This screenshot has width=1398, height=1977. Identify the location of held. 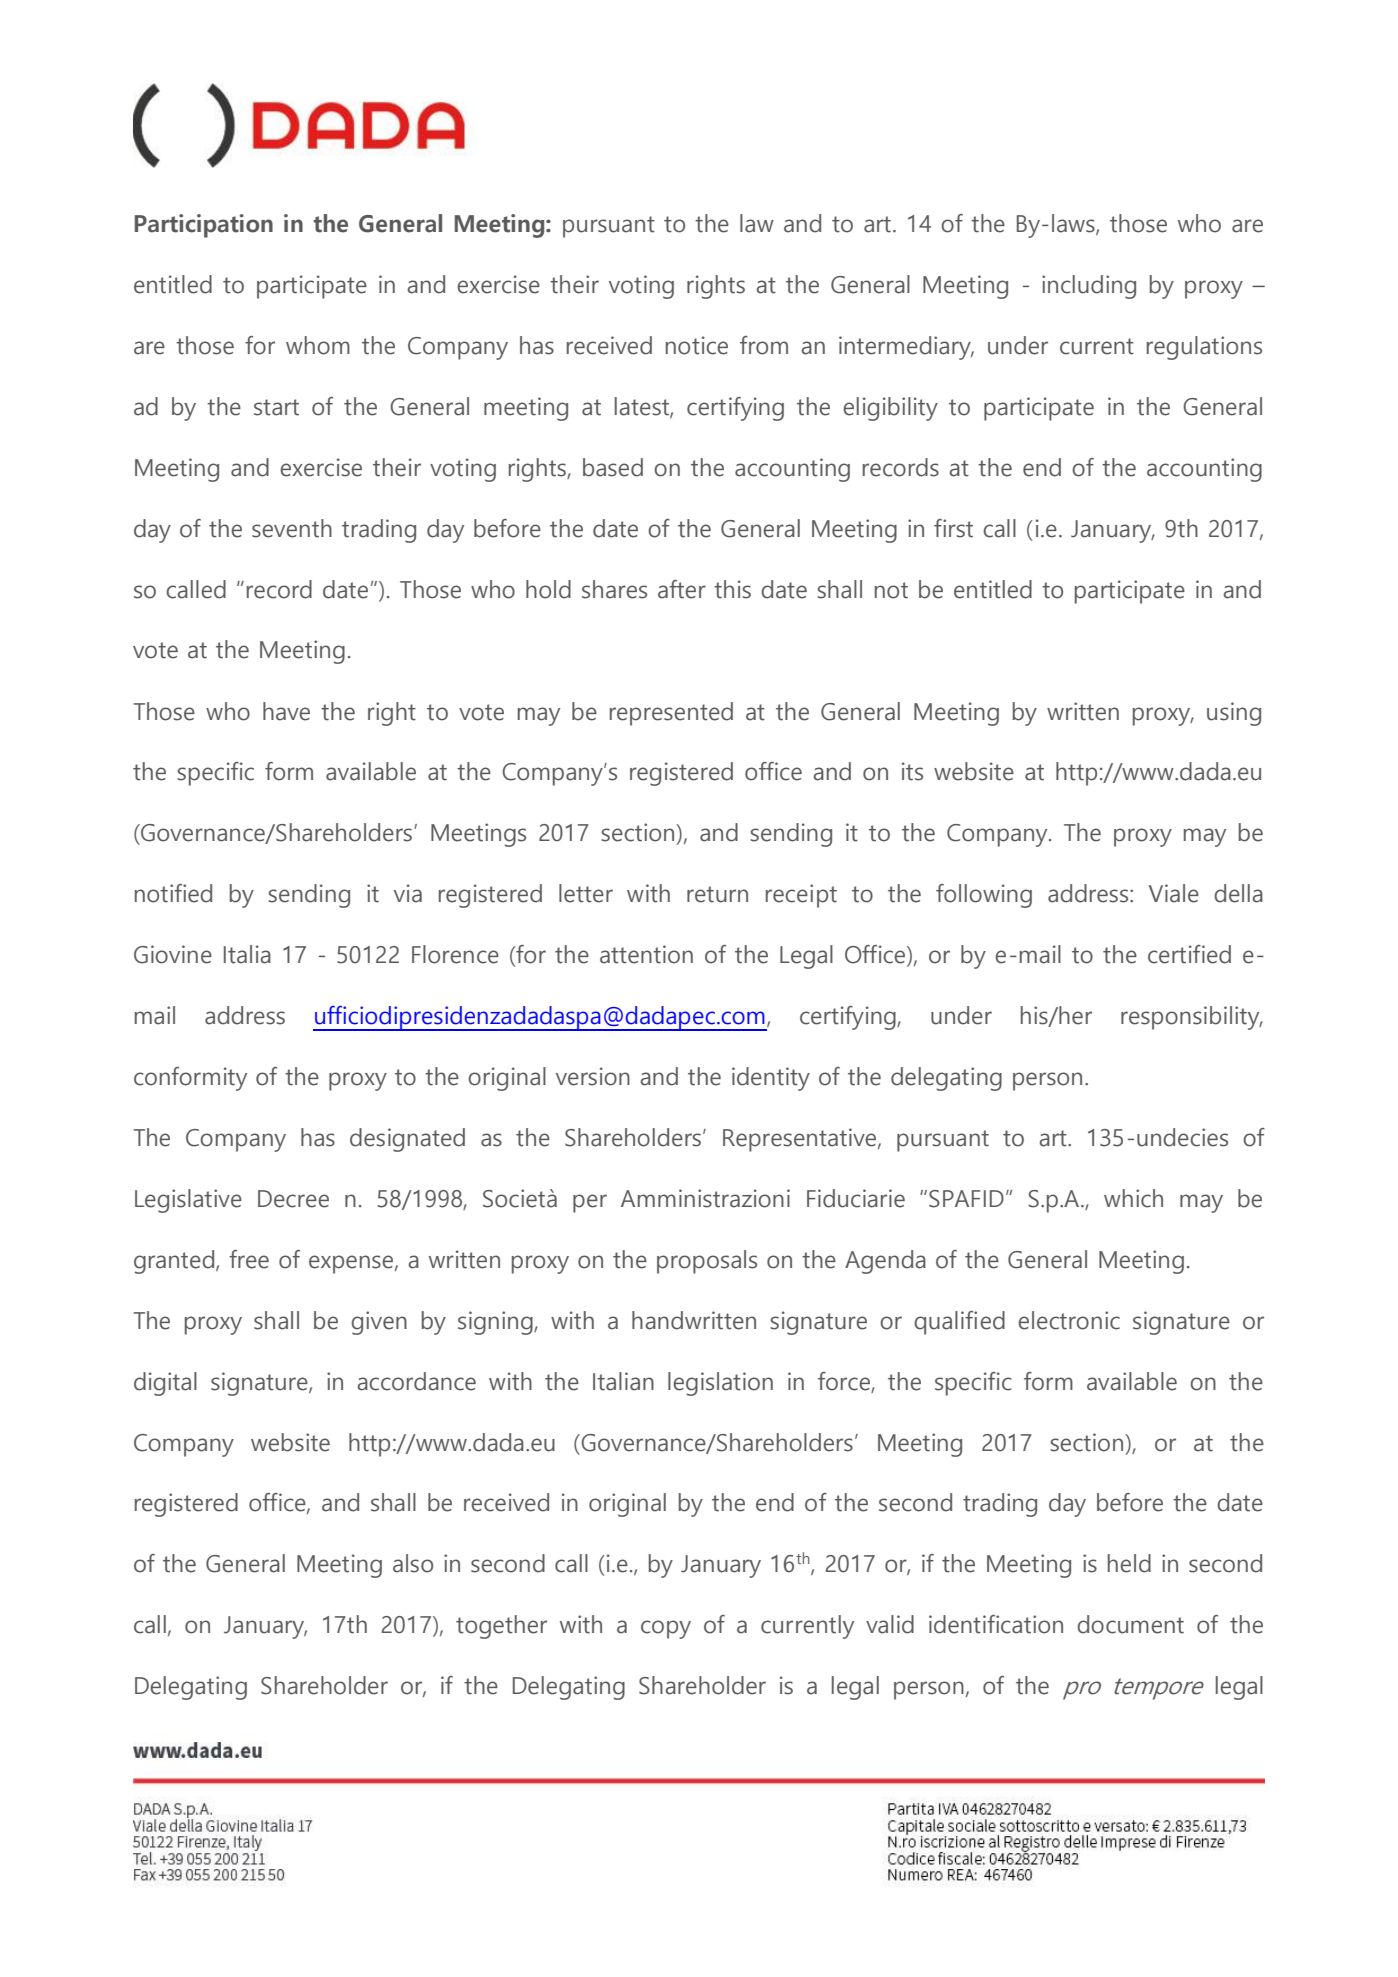
(1129, 1563).
